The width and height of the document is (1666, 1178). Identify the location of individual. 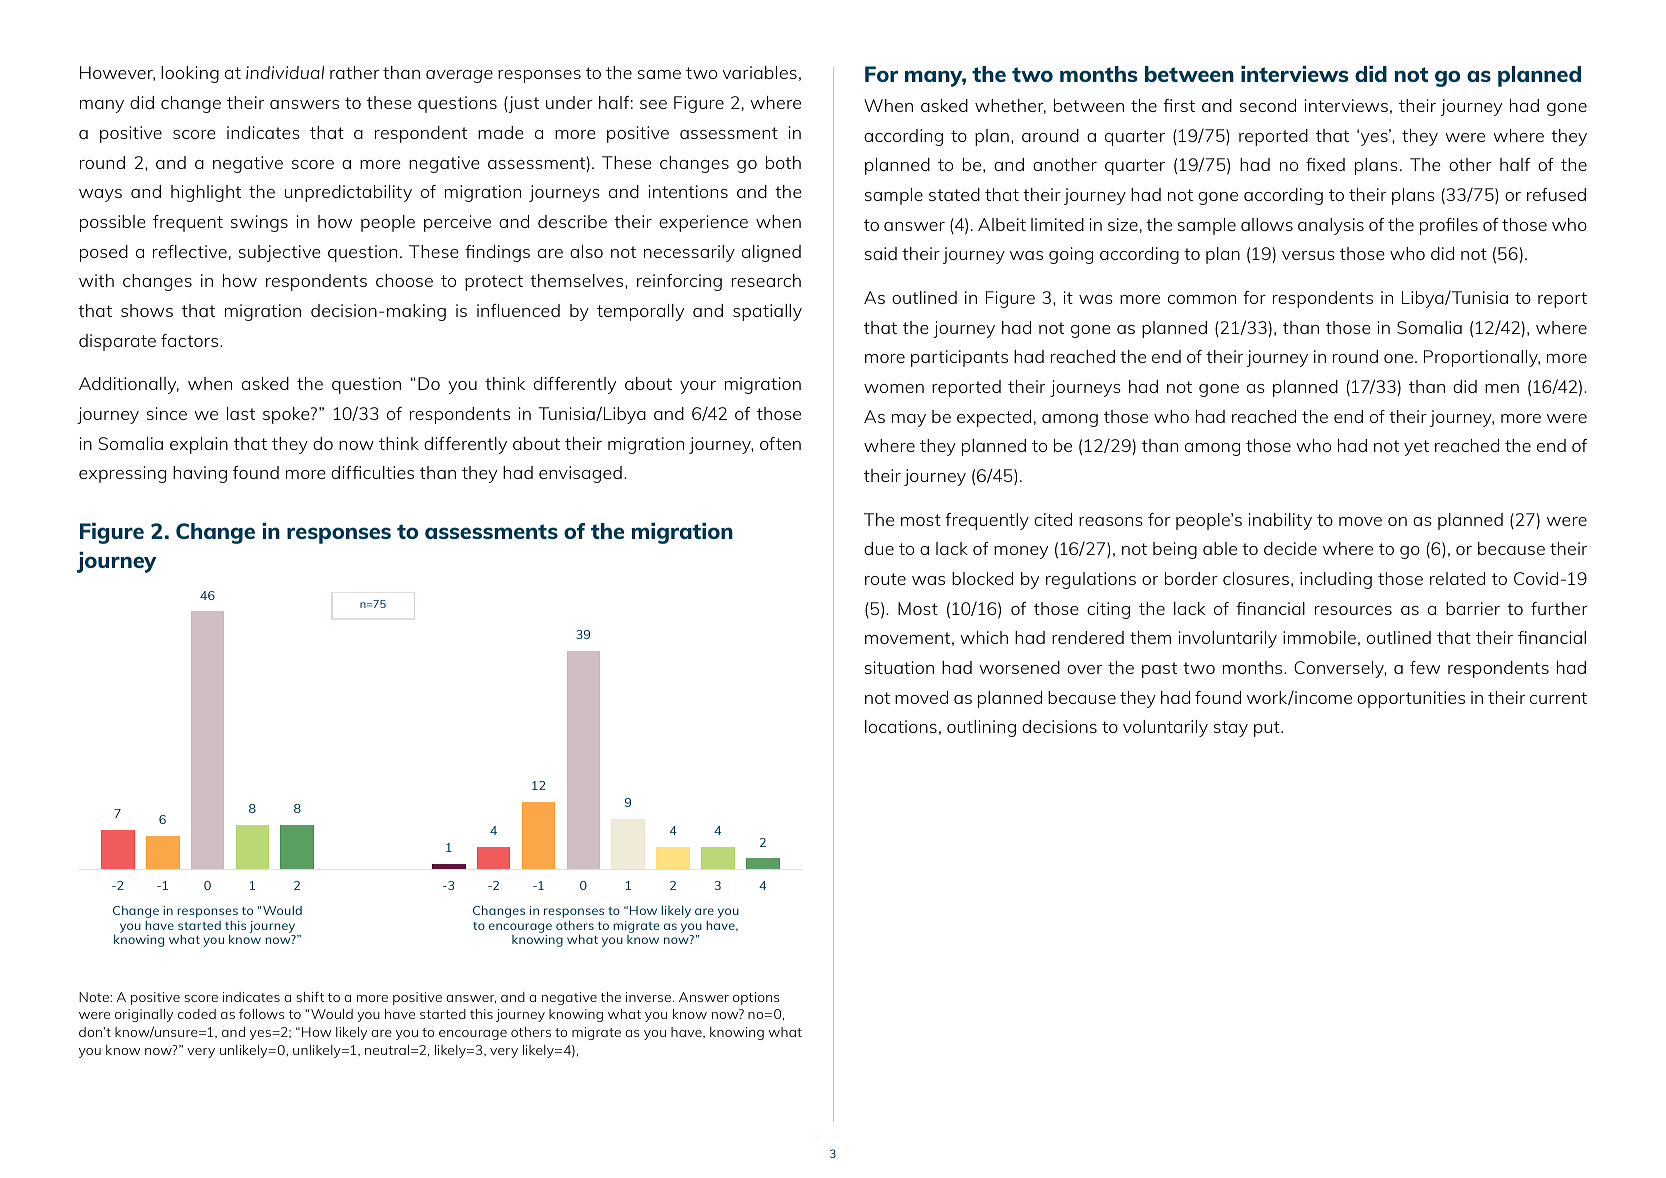
(285, 72).
